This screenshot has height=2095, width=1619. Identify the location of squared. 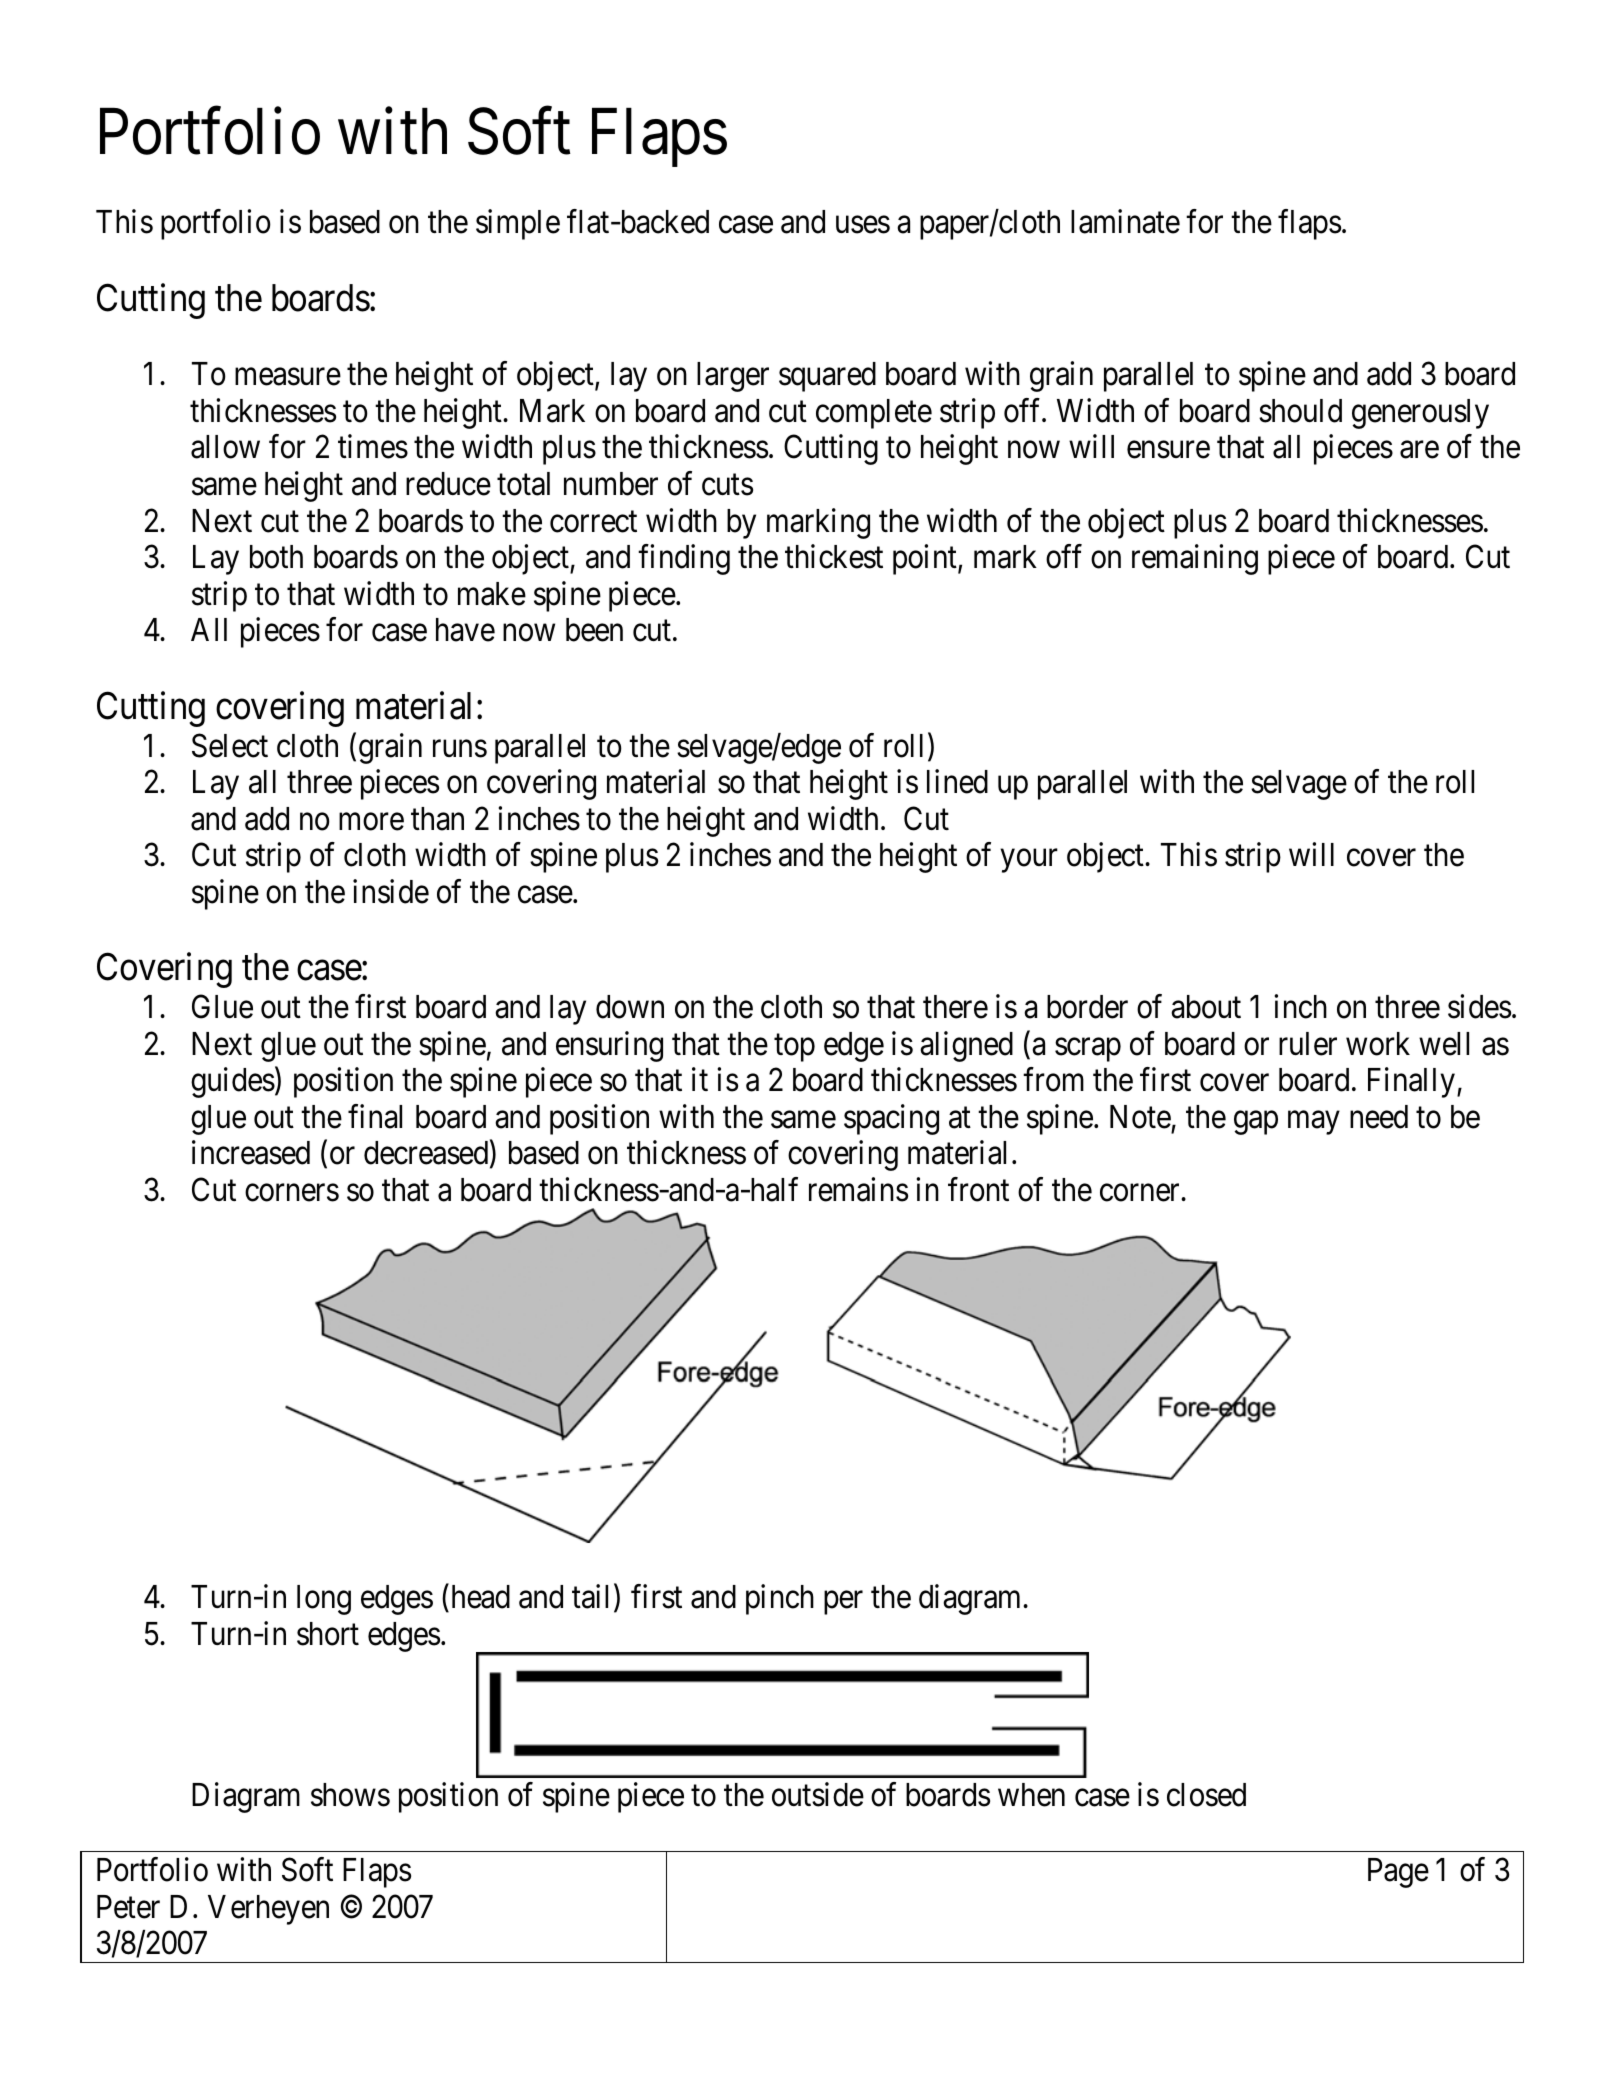
(827, 377).
